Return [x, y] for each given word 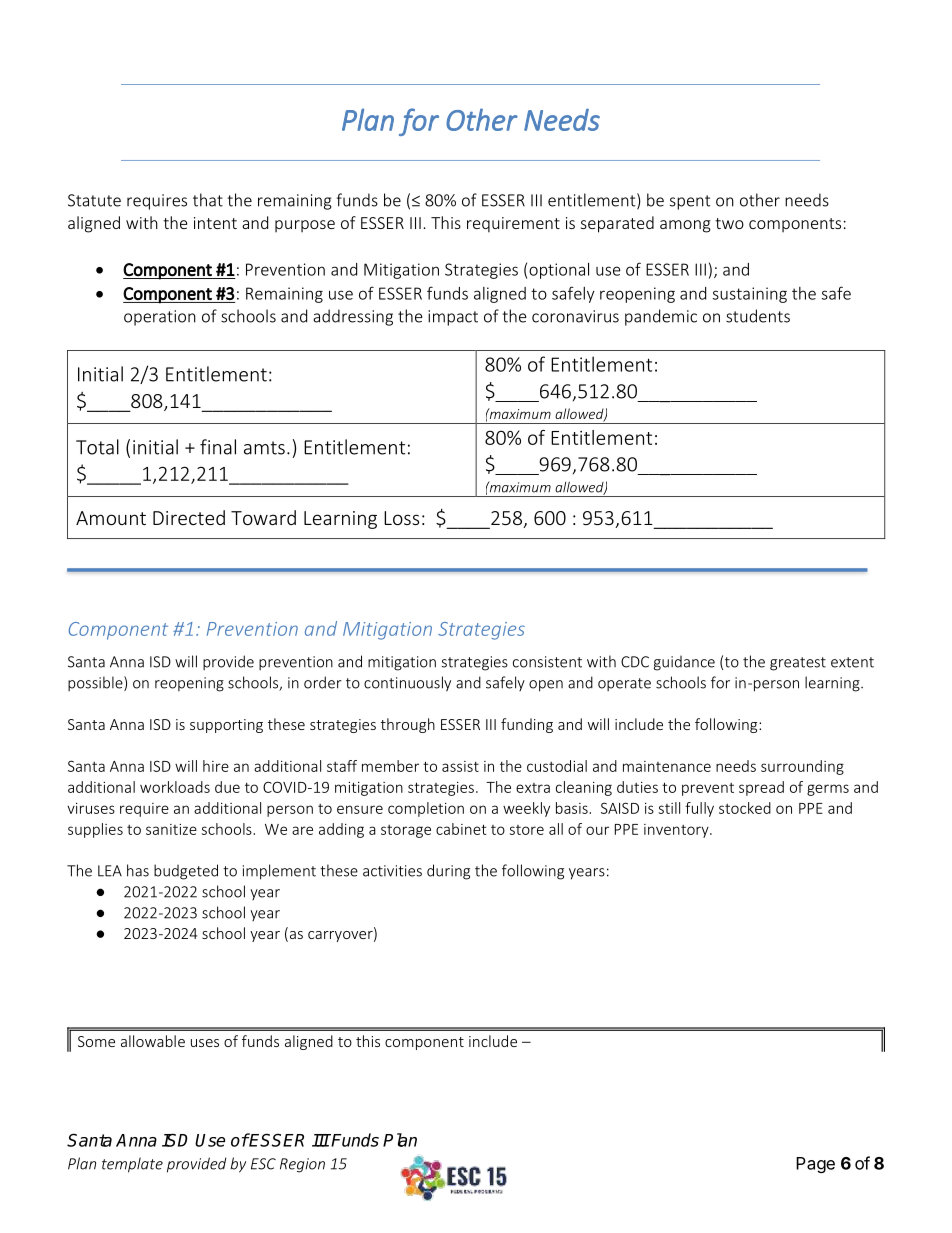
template [132, 1165]
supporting [226, 726]
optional [559, 271]
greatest [798, 664]
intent [215, 223]
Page [815, 1165]
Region [302, 1165]
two [729, 223]
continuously [407, 684]
